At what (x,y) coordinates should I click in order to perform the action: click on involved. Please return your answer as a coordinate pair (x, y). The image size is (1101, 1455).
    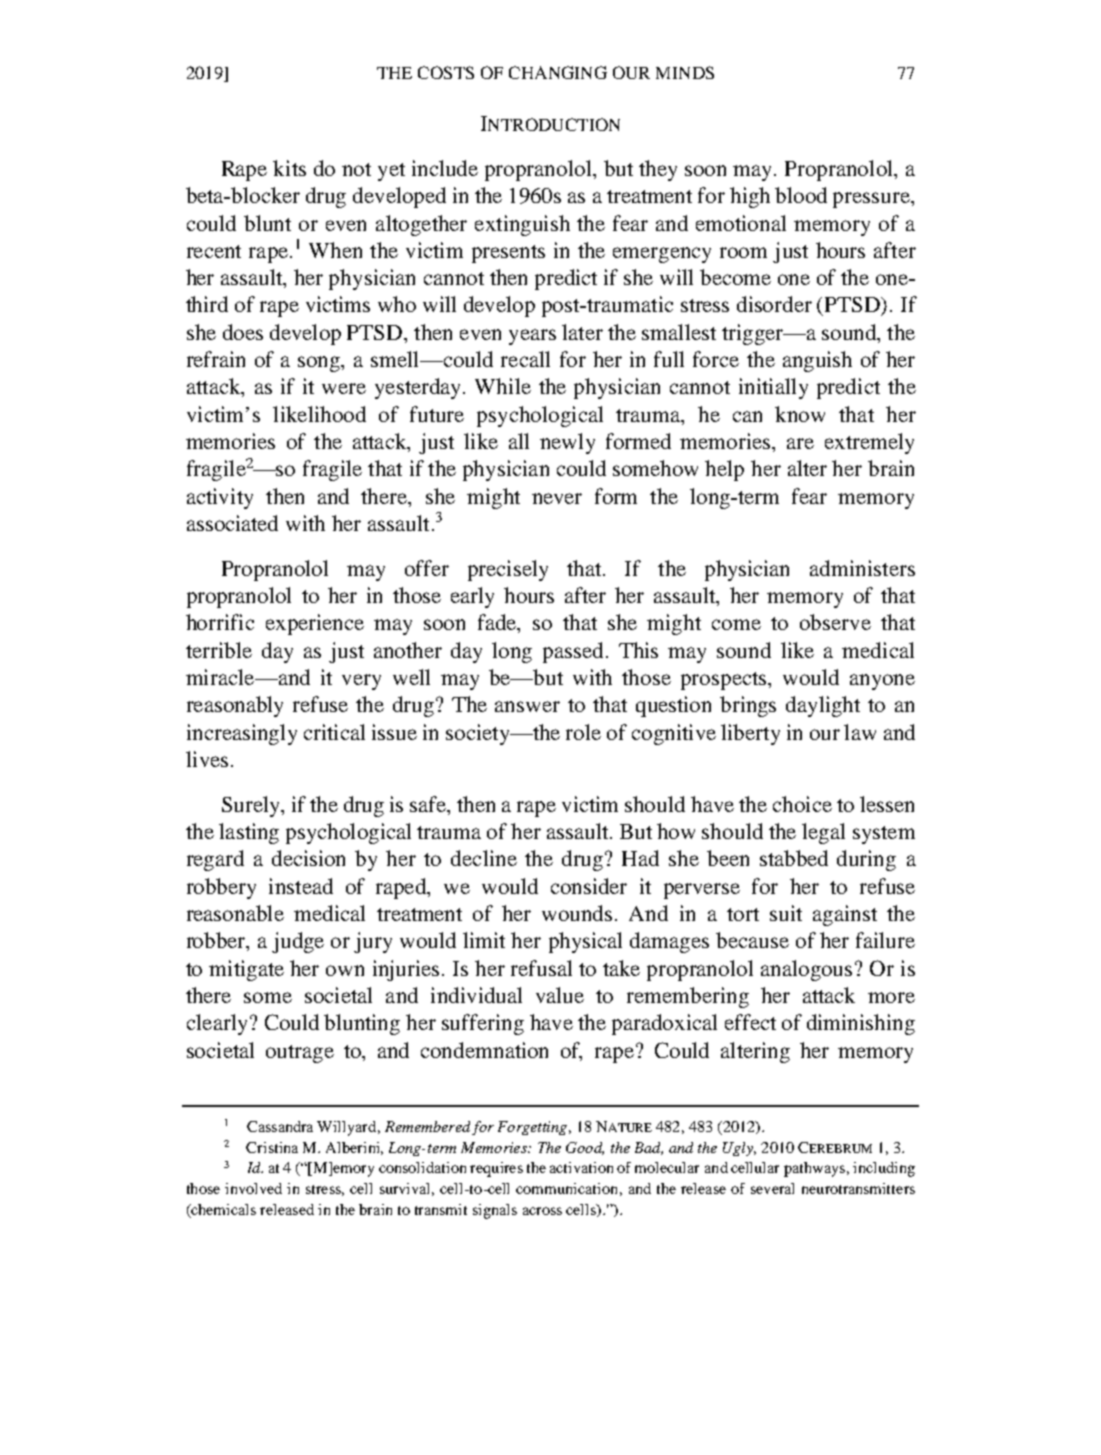
    Looking at the image, I should click on (253, 1188).
